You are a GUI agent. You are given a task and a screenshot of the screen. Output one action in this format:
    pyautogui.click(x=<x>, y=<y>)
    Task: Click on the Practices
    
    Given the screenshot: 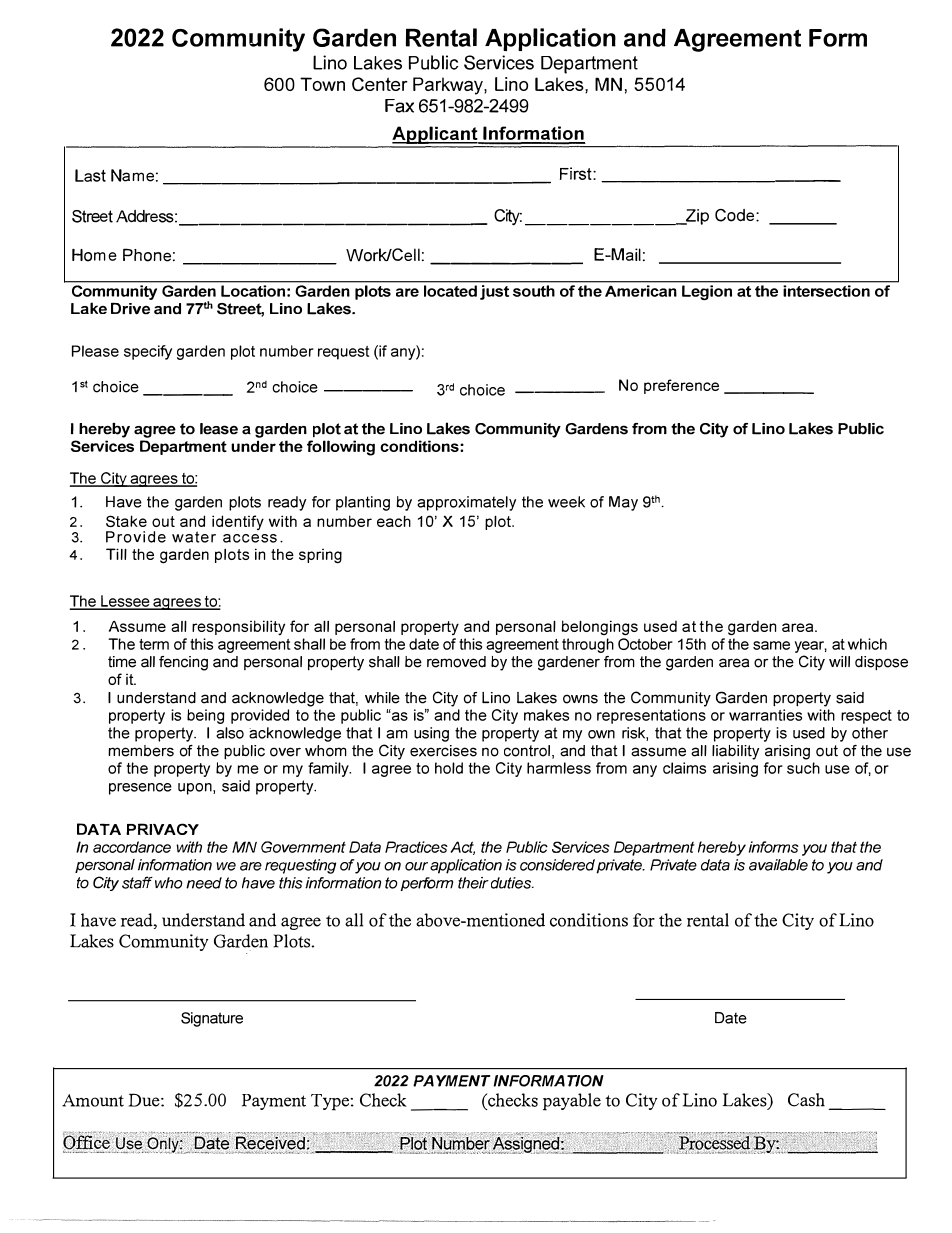 What is the action you would take?
    pyautogui.click(x=416, y=847)
